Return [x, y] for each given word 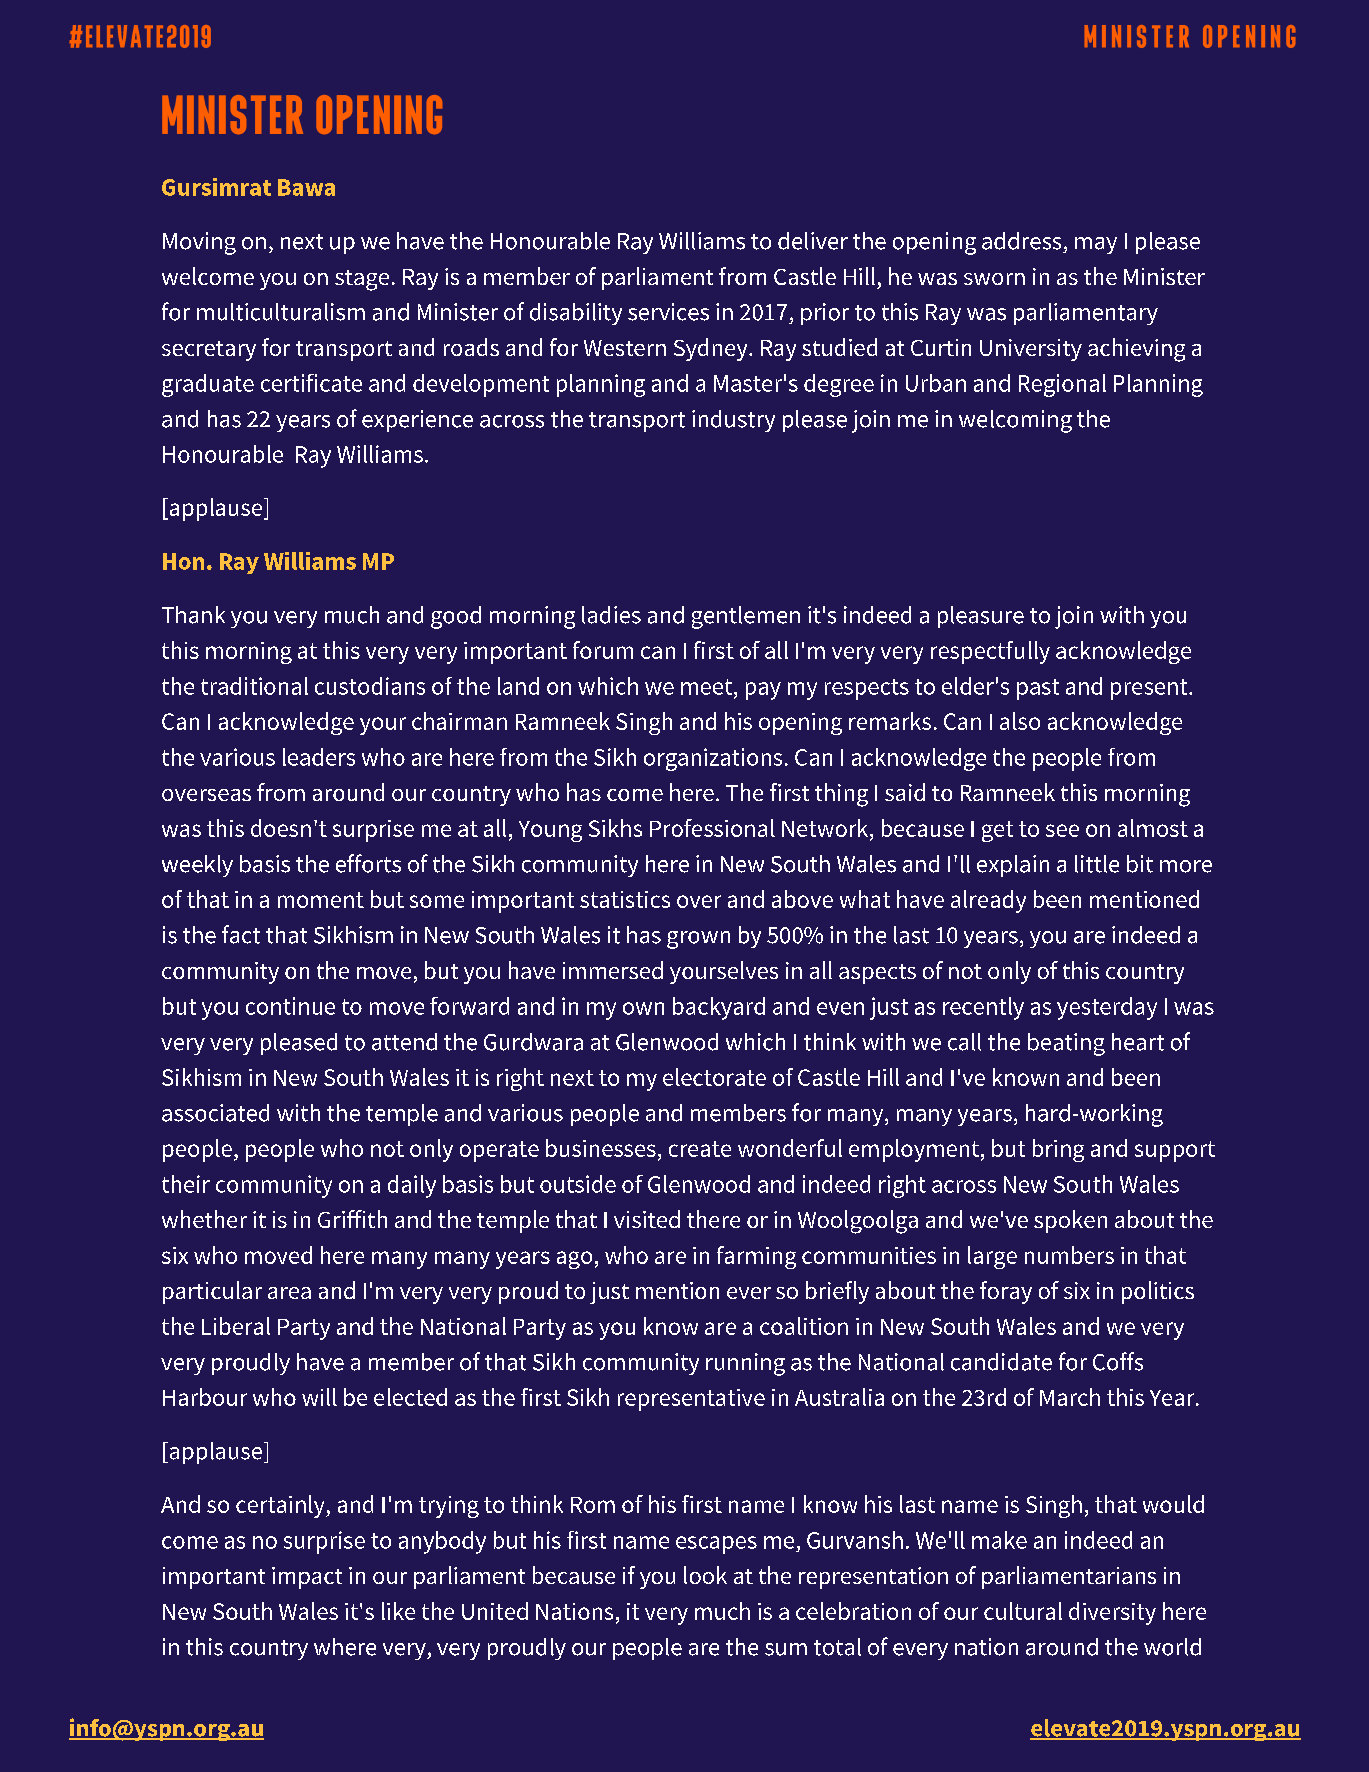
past [1038, 689]
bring [1058, 1150]
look [705, 1575]
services [668, 312]
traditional [254, 686]
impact [307, 1578]
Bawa [306, 187]
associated [215, 1113]
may [1096, 245]
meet [708, 687]
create [700, 1149]
